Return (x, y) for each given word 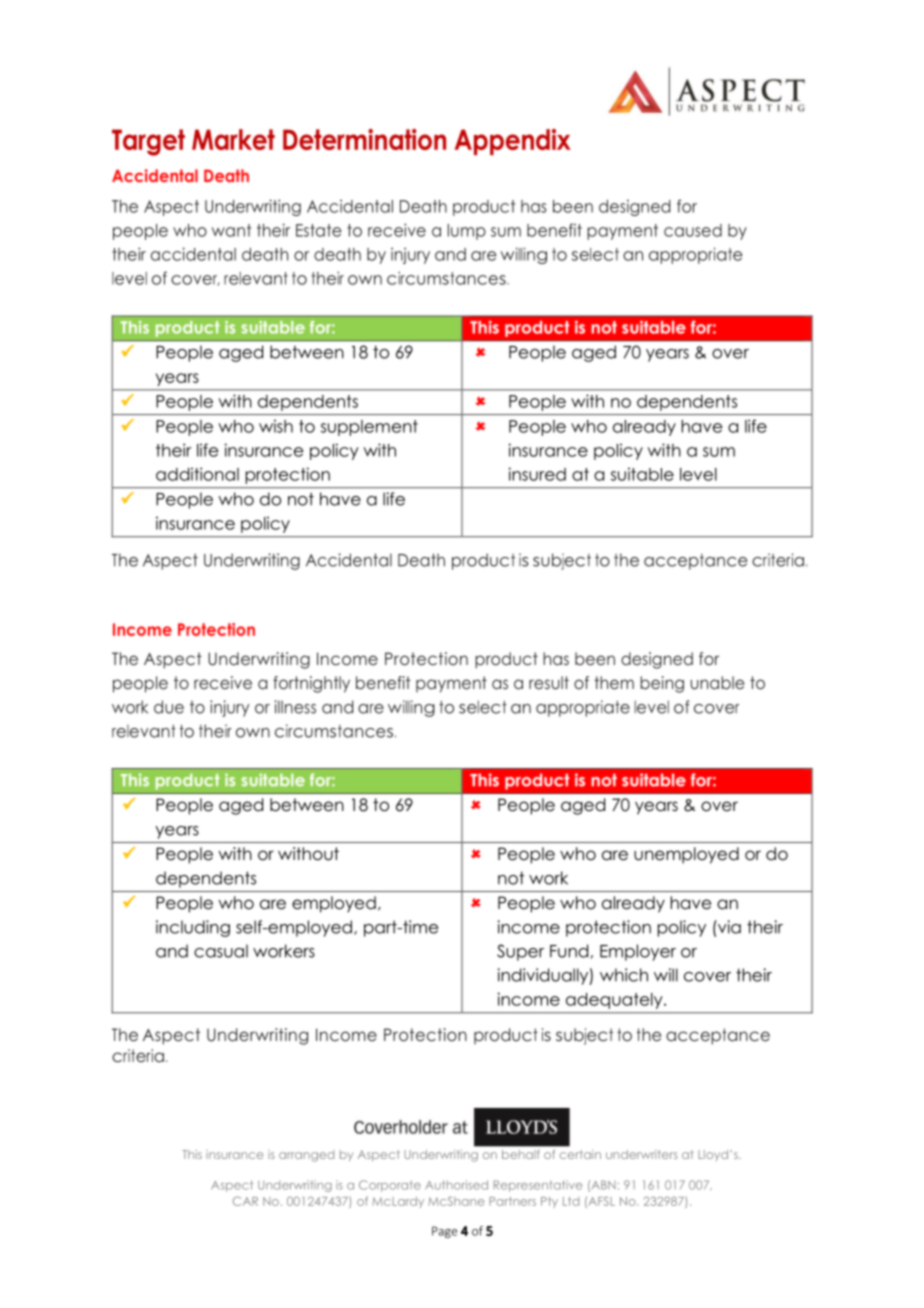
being (662, 684)
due (169, 707)
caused (693, 230)
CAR (245, 1201)
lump (467, 232)
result (549, 682)
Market (233, 139)
